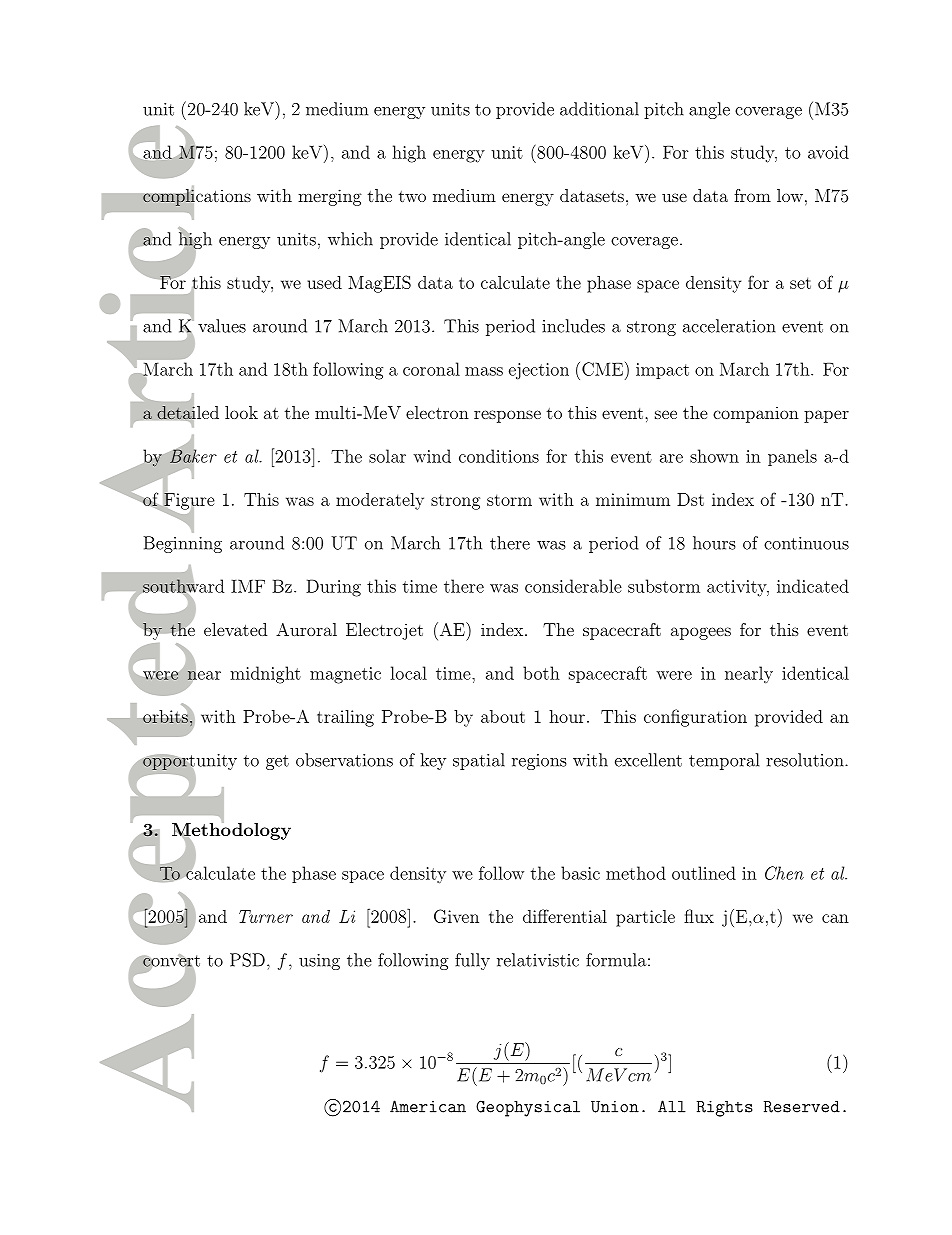 This screenshot has height=1235, width=952. Describe the element at coordinates (241, 412) in the screenshot. I see `look` at that location.
